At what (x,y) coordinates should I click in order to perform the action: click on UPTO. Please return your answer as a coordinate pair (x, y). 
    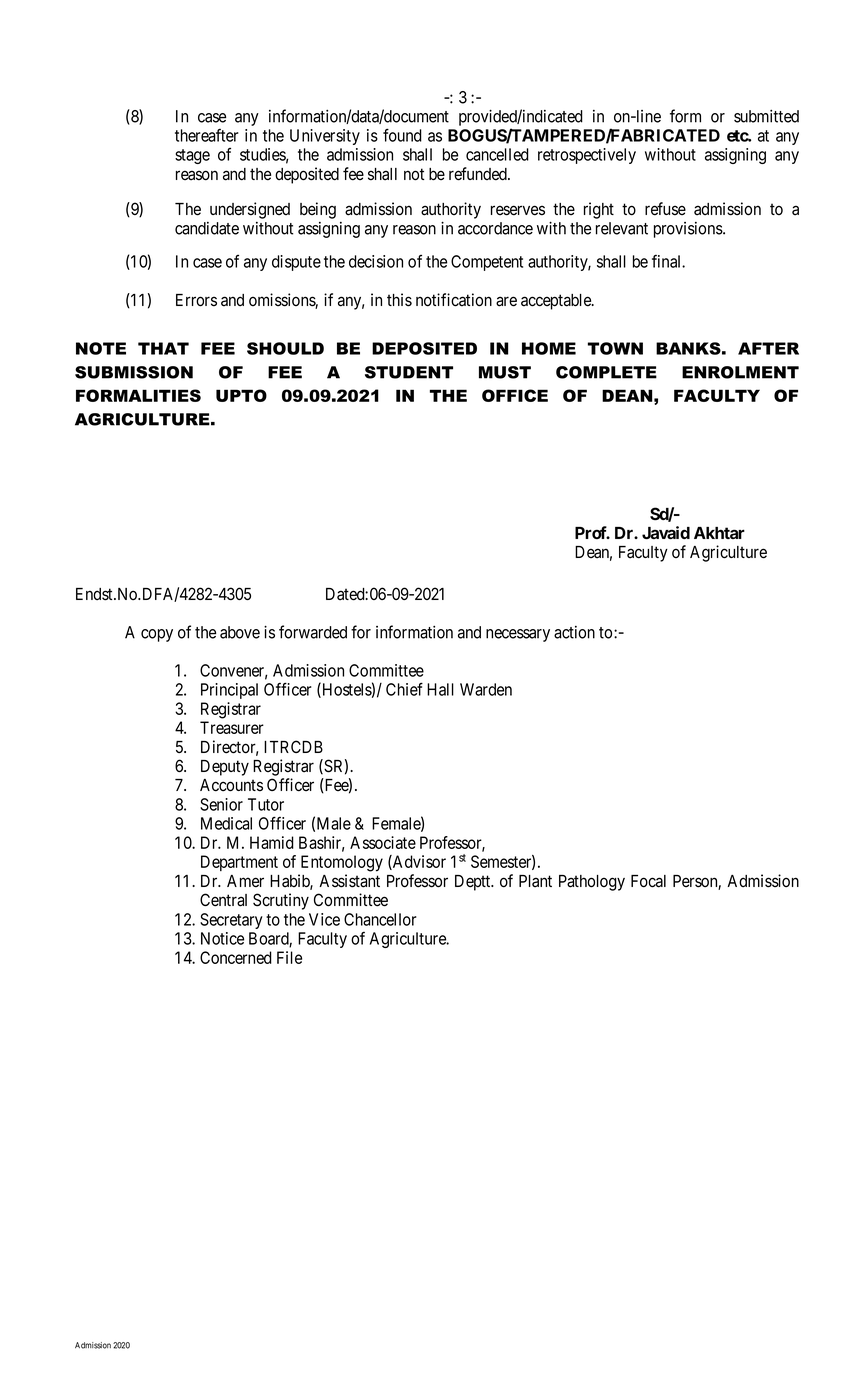
    Looking at the image, I should click on (241, 395).
